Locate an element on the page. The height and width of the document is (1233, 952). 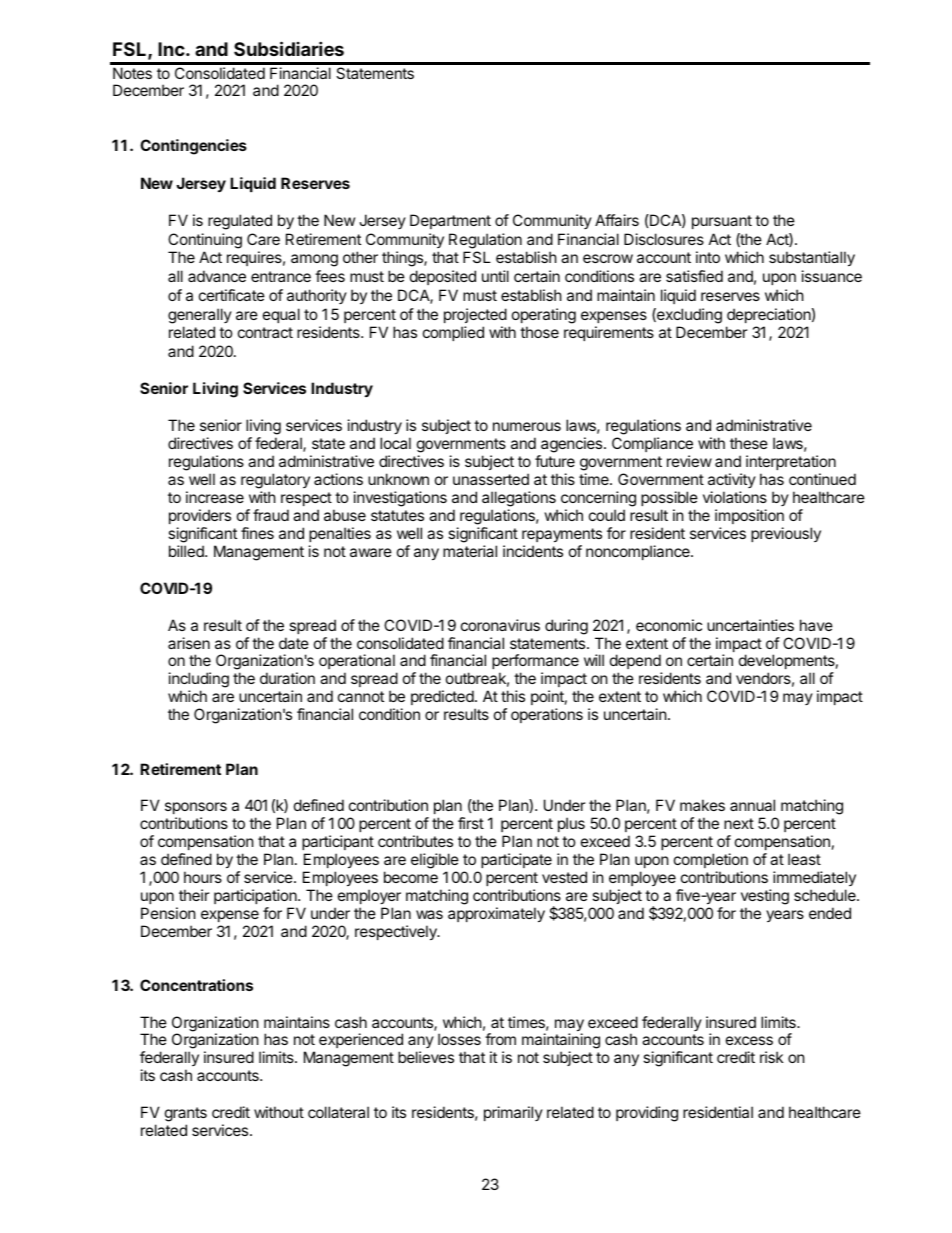
numerous is located at coordinates (527, 426).
